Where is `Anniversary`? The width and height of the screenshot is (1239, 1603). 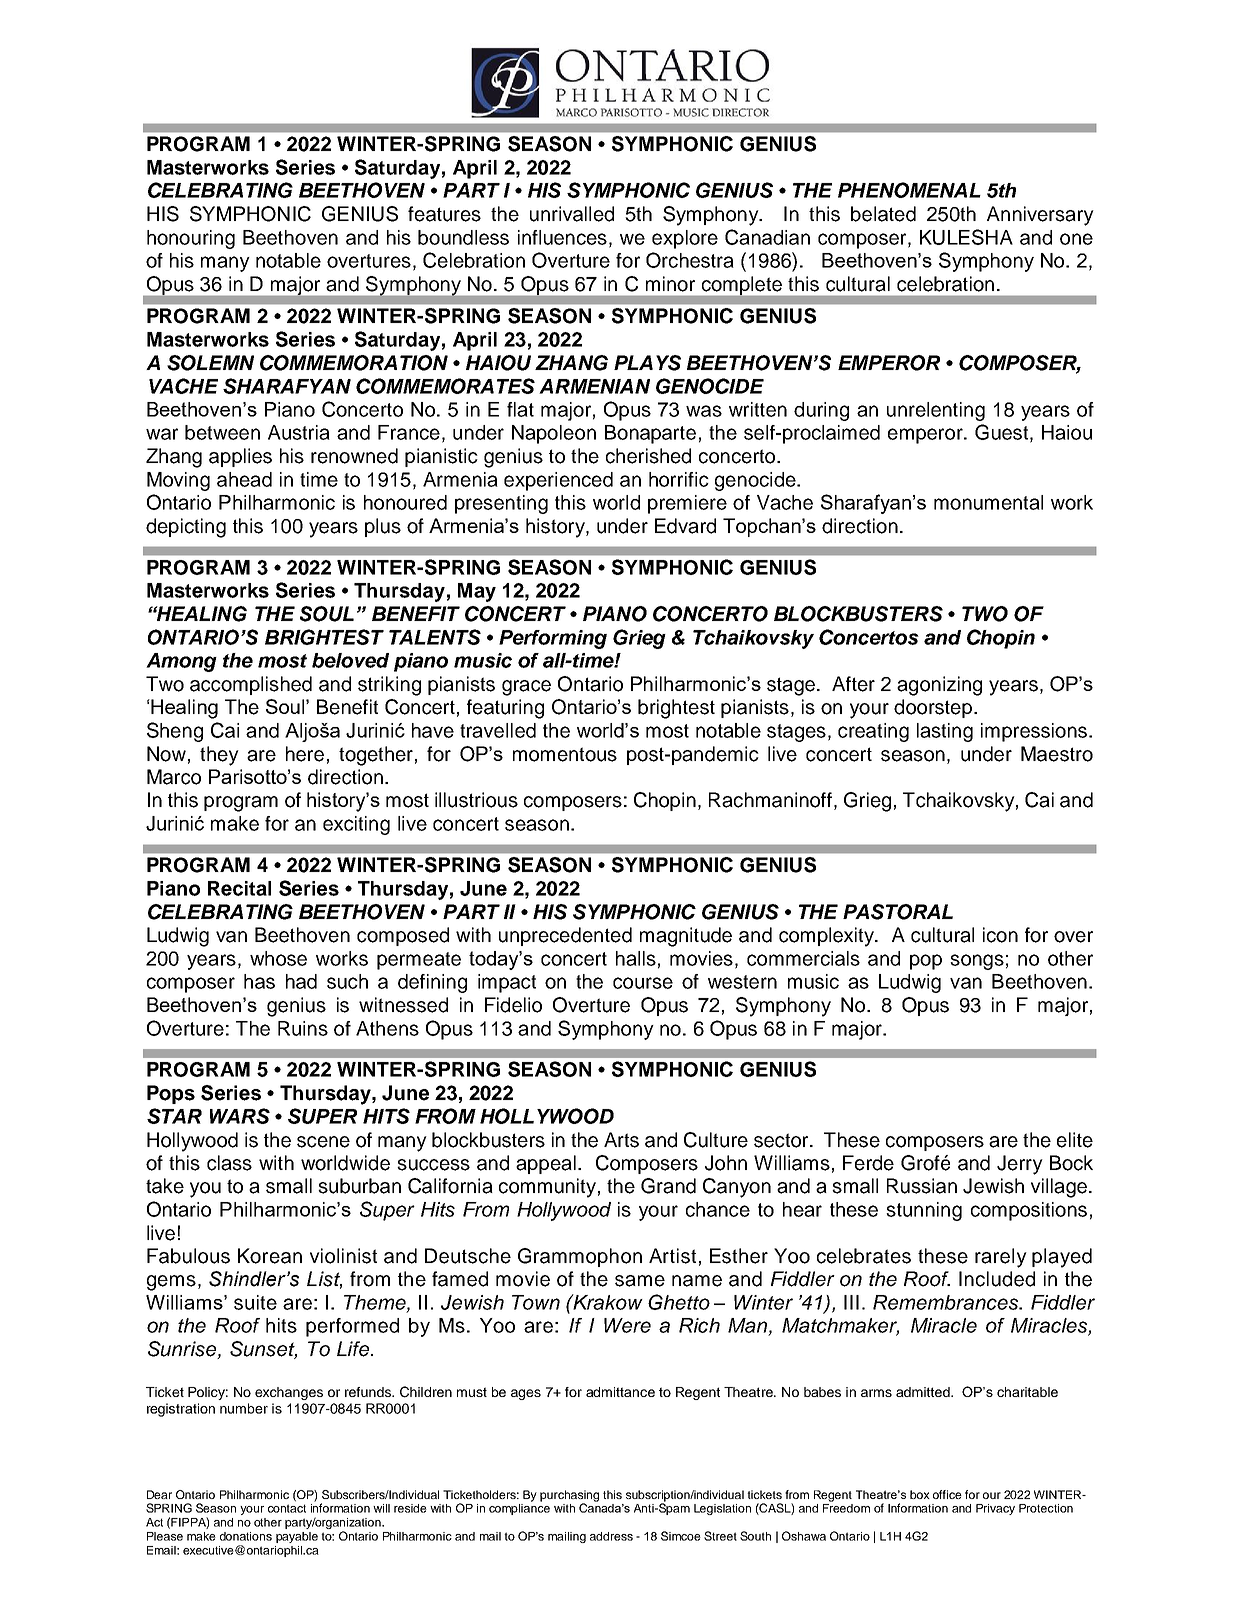 Anniversary is located at coordinates (1040, 216).
